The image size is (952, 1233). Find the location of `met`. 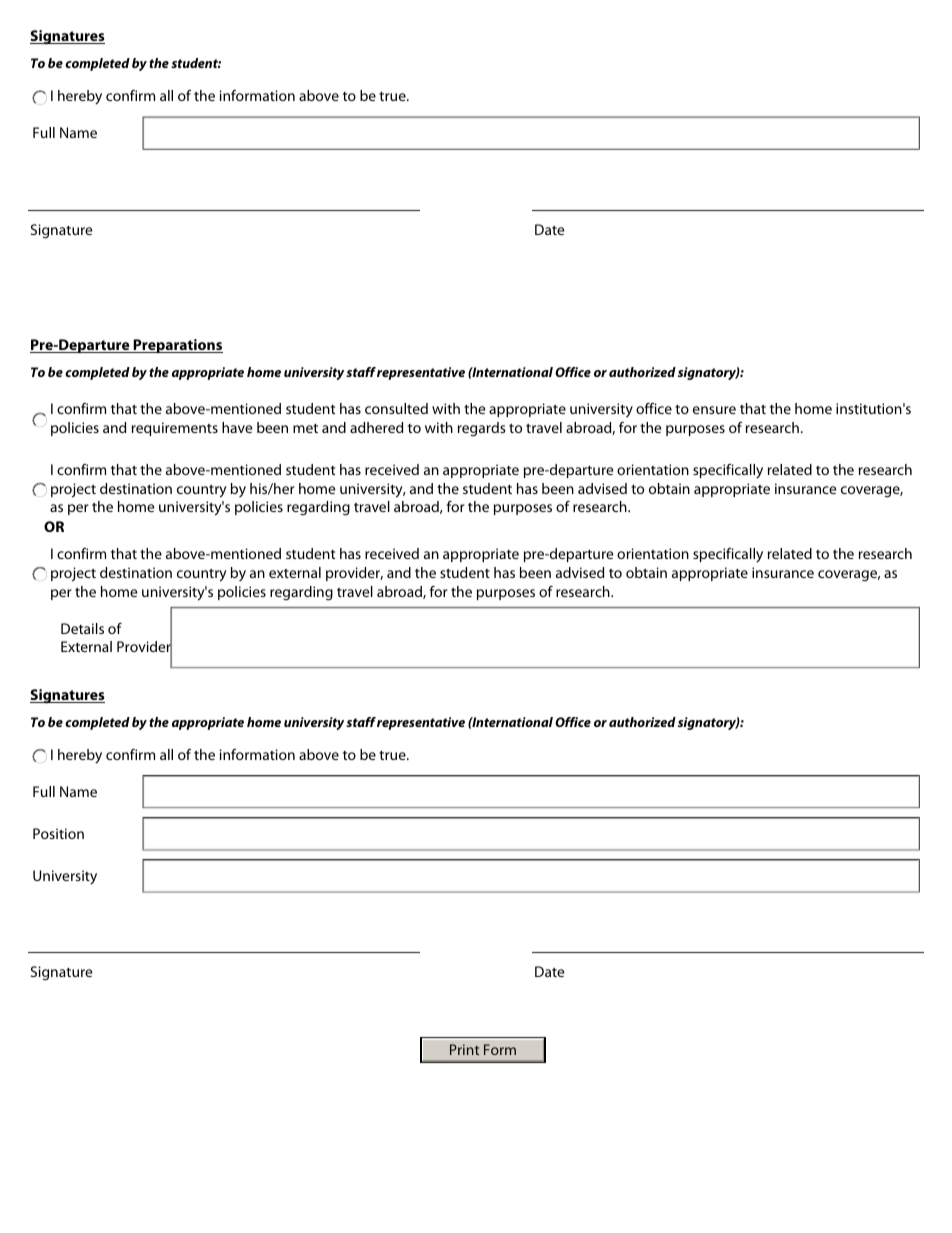

met is located at coordinates (305, 428).
